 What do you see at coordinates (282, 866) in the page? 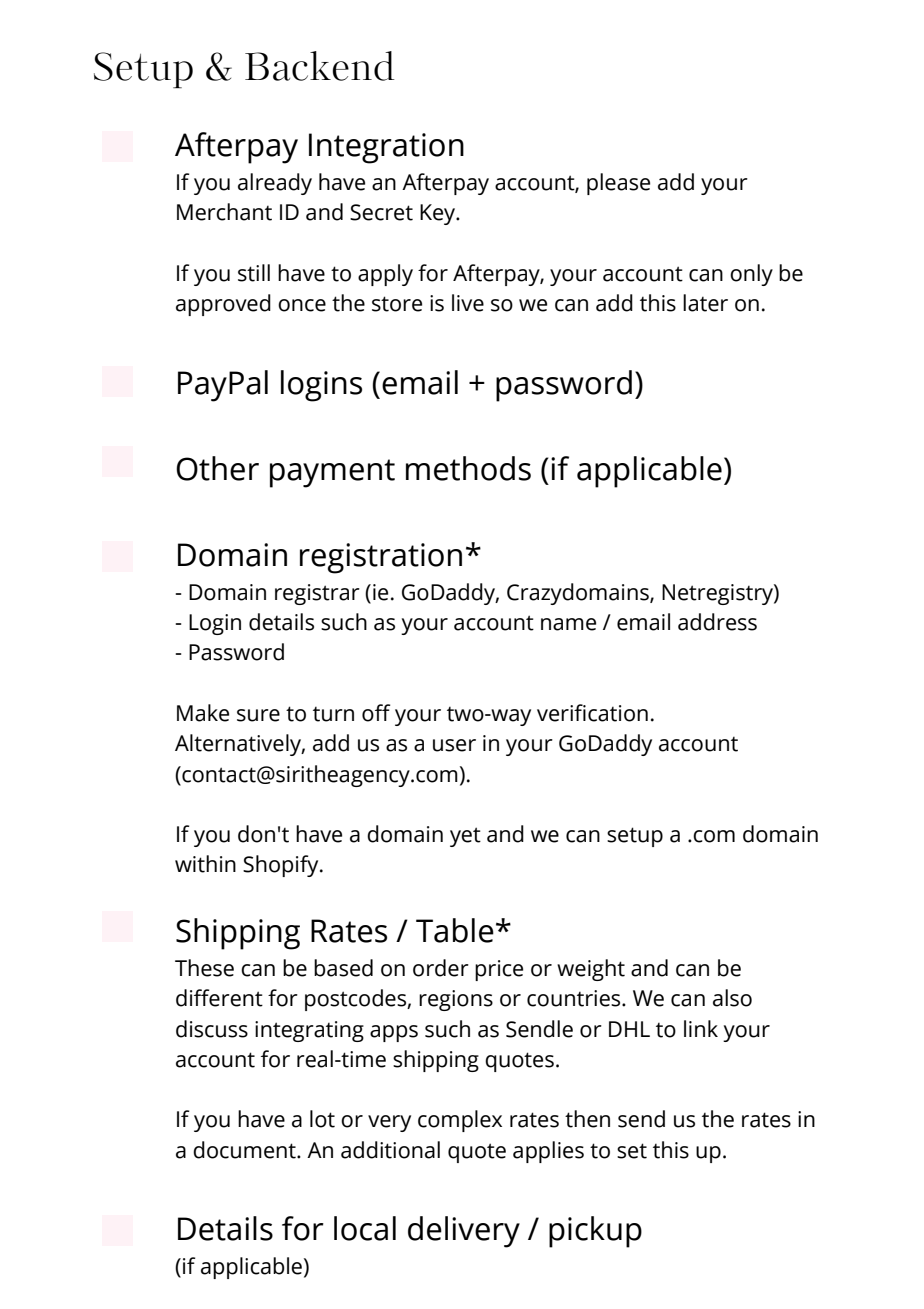
I see `Shopify` at bounding box center [282, 866].
